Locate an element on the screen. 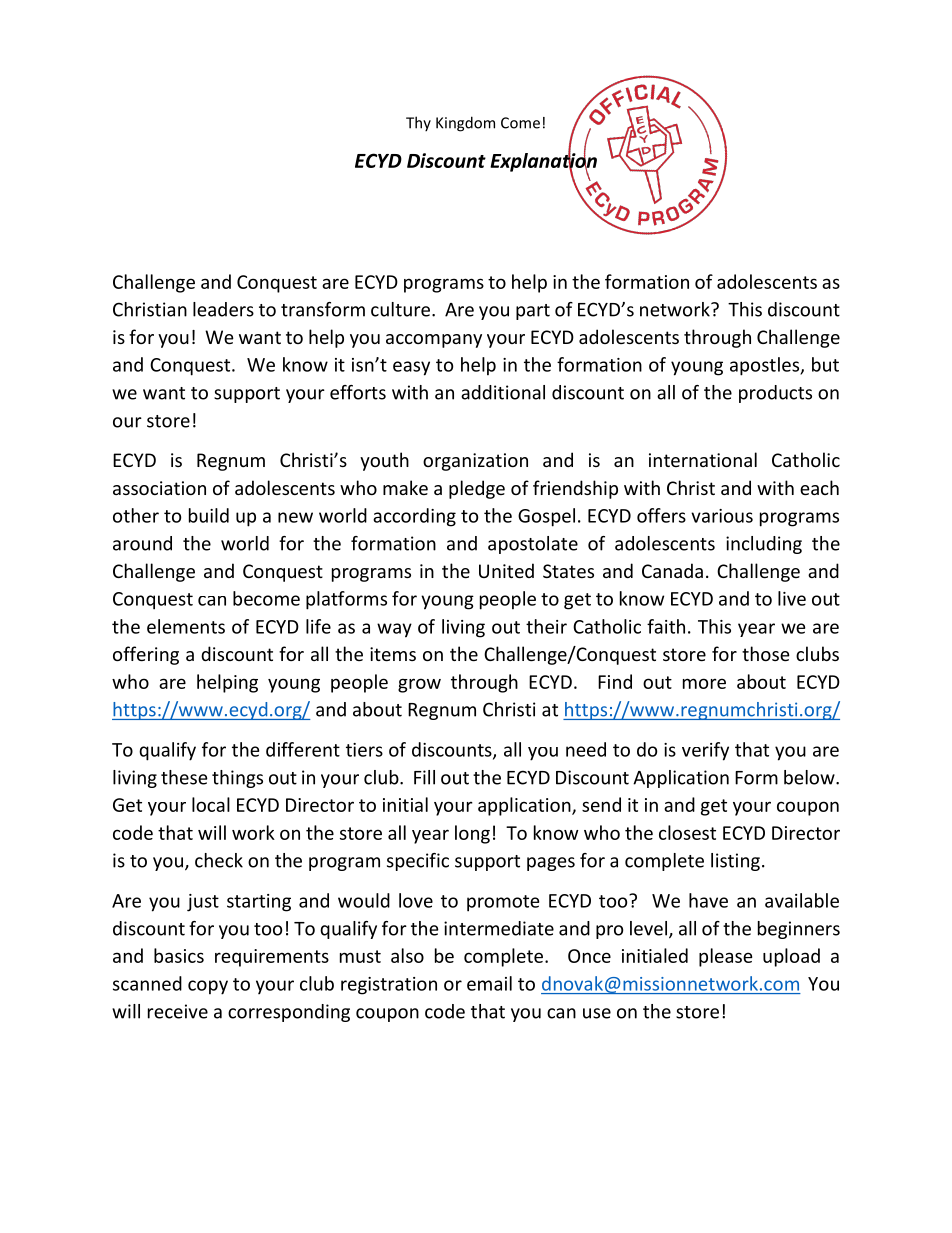  copy is located at coordinates (208, 987).
